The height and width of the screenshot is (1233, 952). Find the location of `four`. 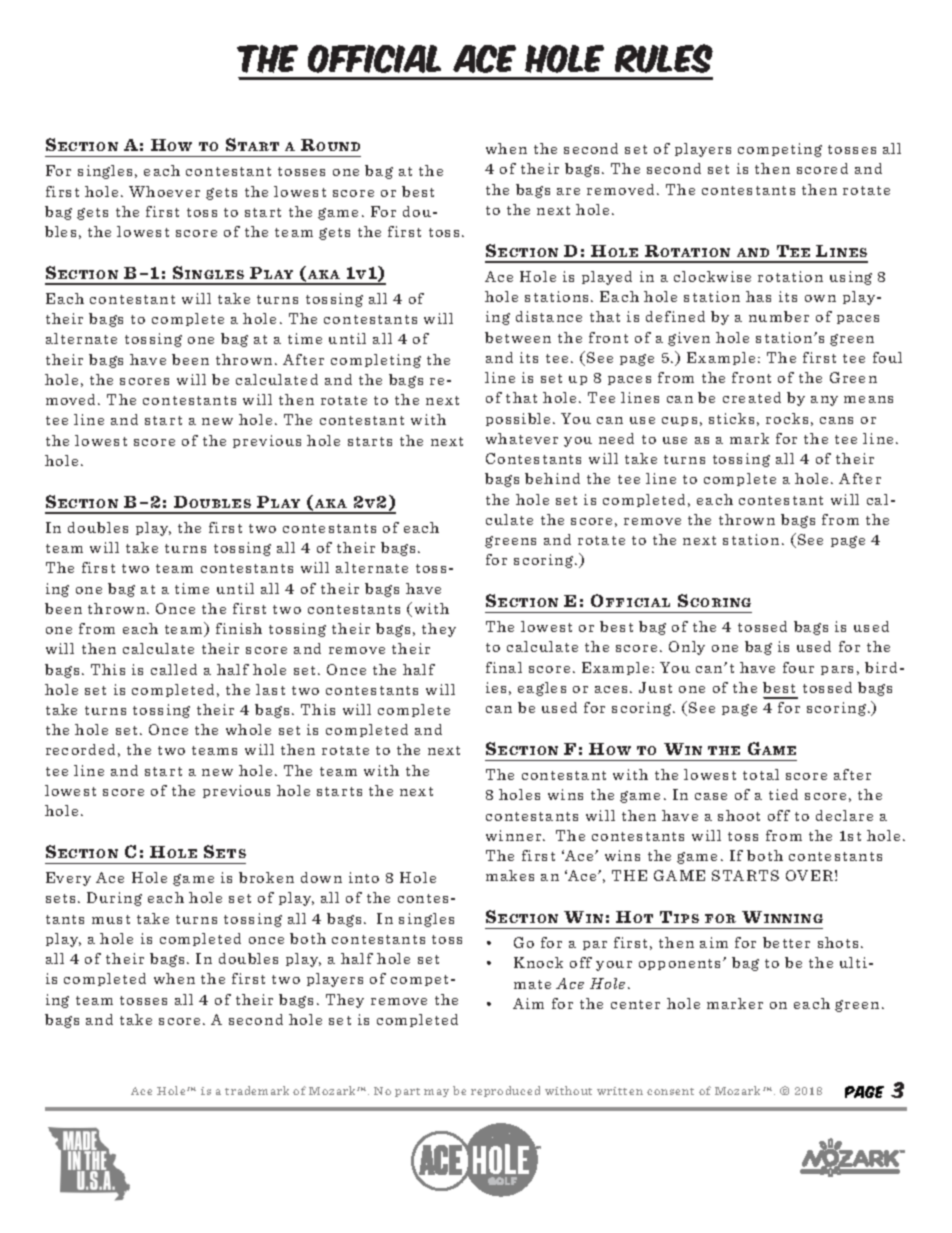

four is located at coordinates (798, 667).
